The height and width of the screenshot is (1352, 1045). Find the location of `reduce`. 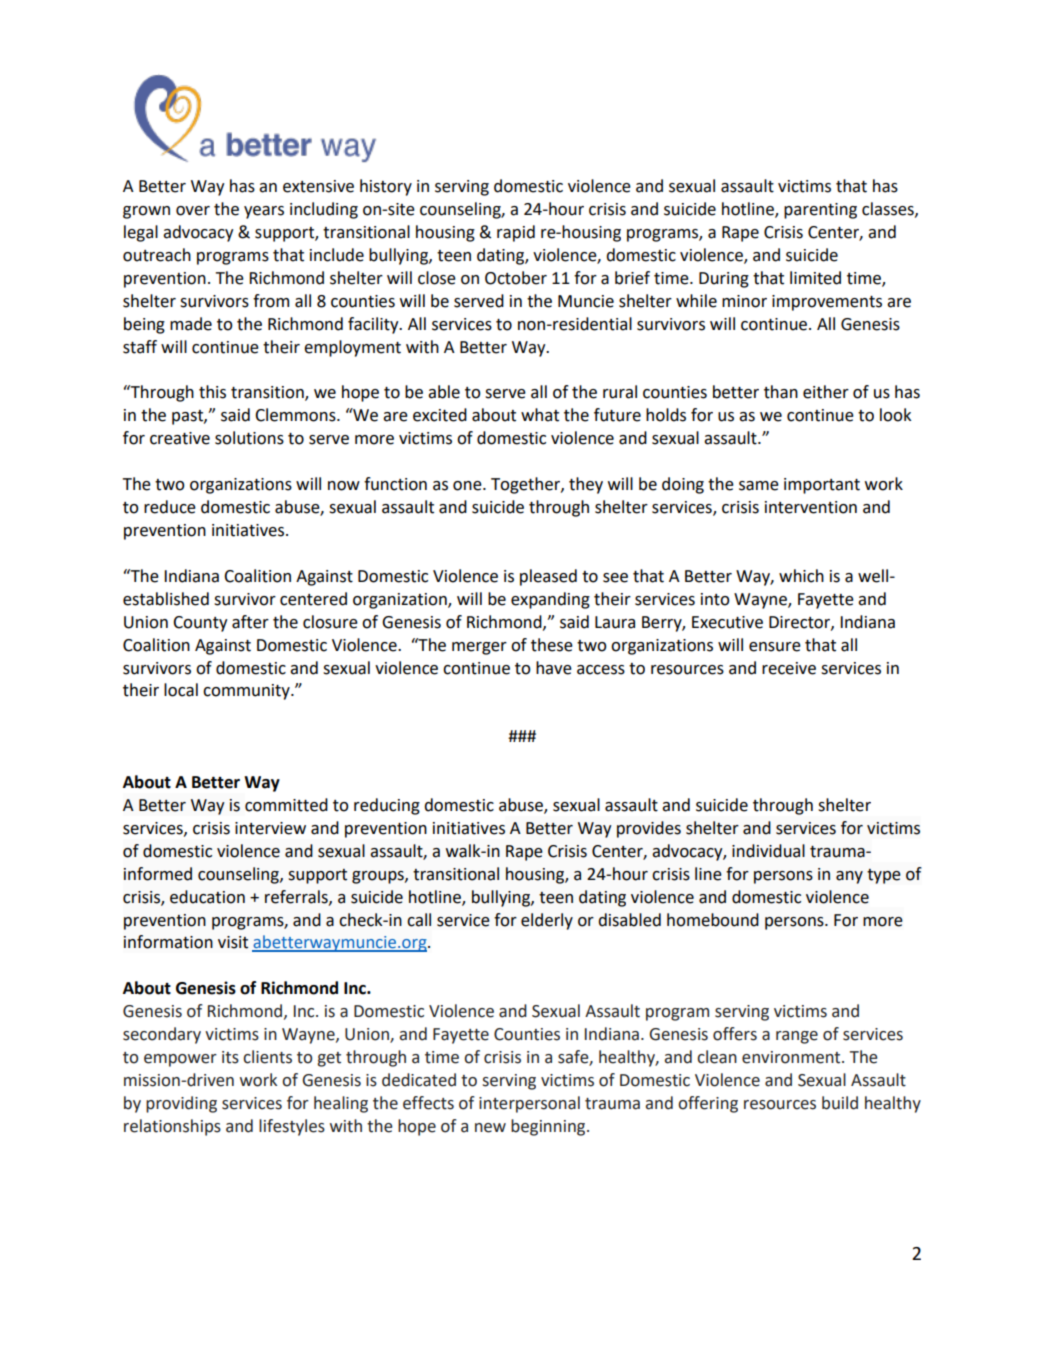

reduce is located at coordinates (170, 507).
